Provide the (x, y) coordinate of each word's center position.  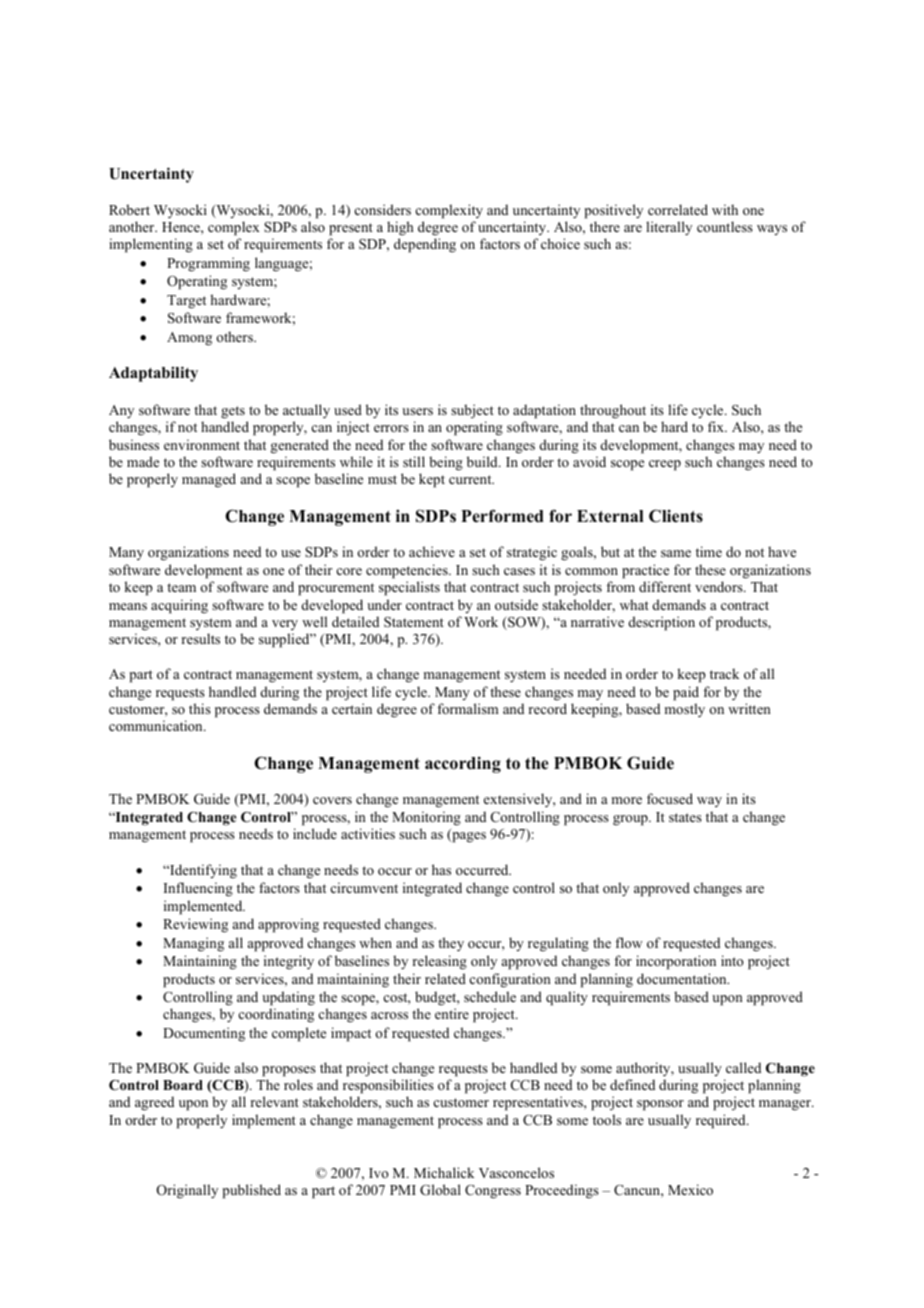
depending (425, 245)
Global (440, 1190)
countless (725, 226)
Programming (208, 264)
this (200, 708)
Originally (187, 1191)
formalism (468, 708)
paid (686, 693)
